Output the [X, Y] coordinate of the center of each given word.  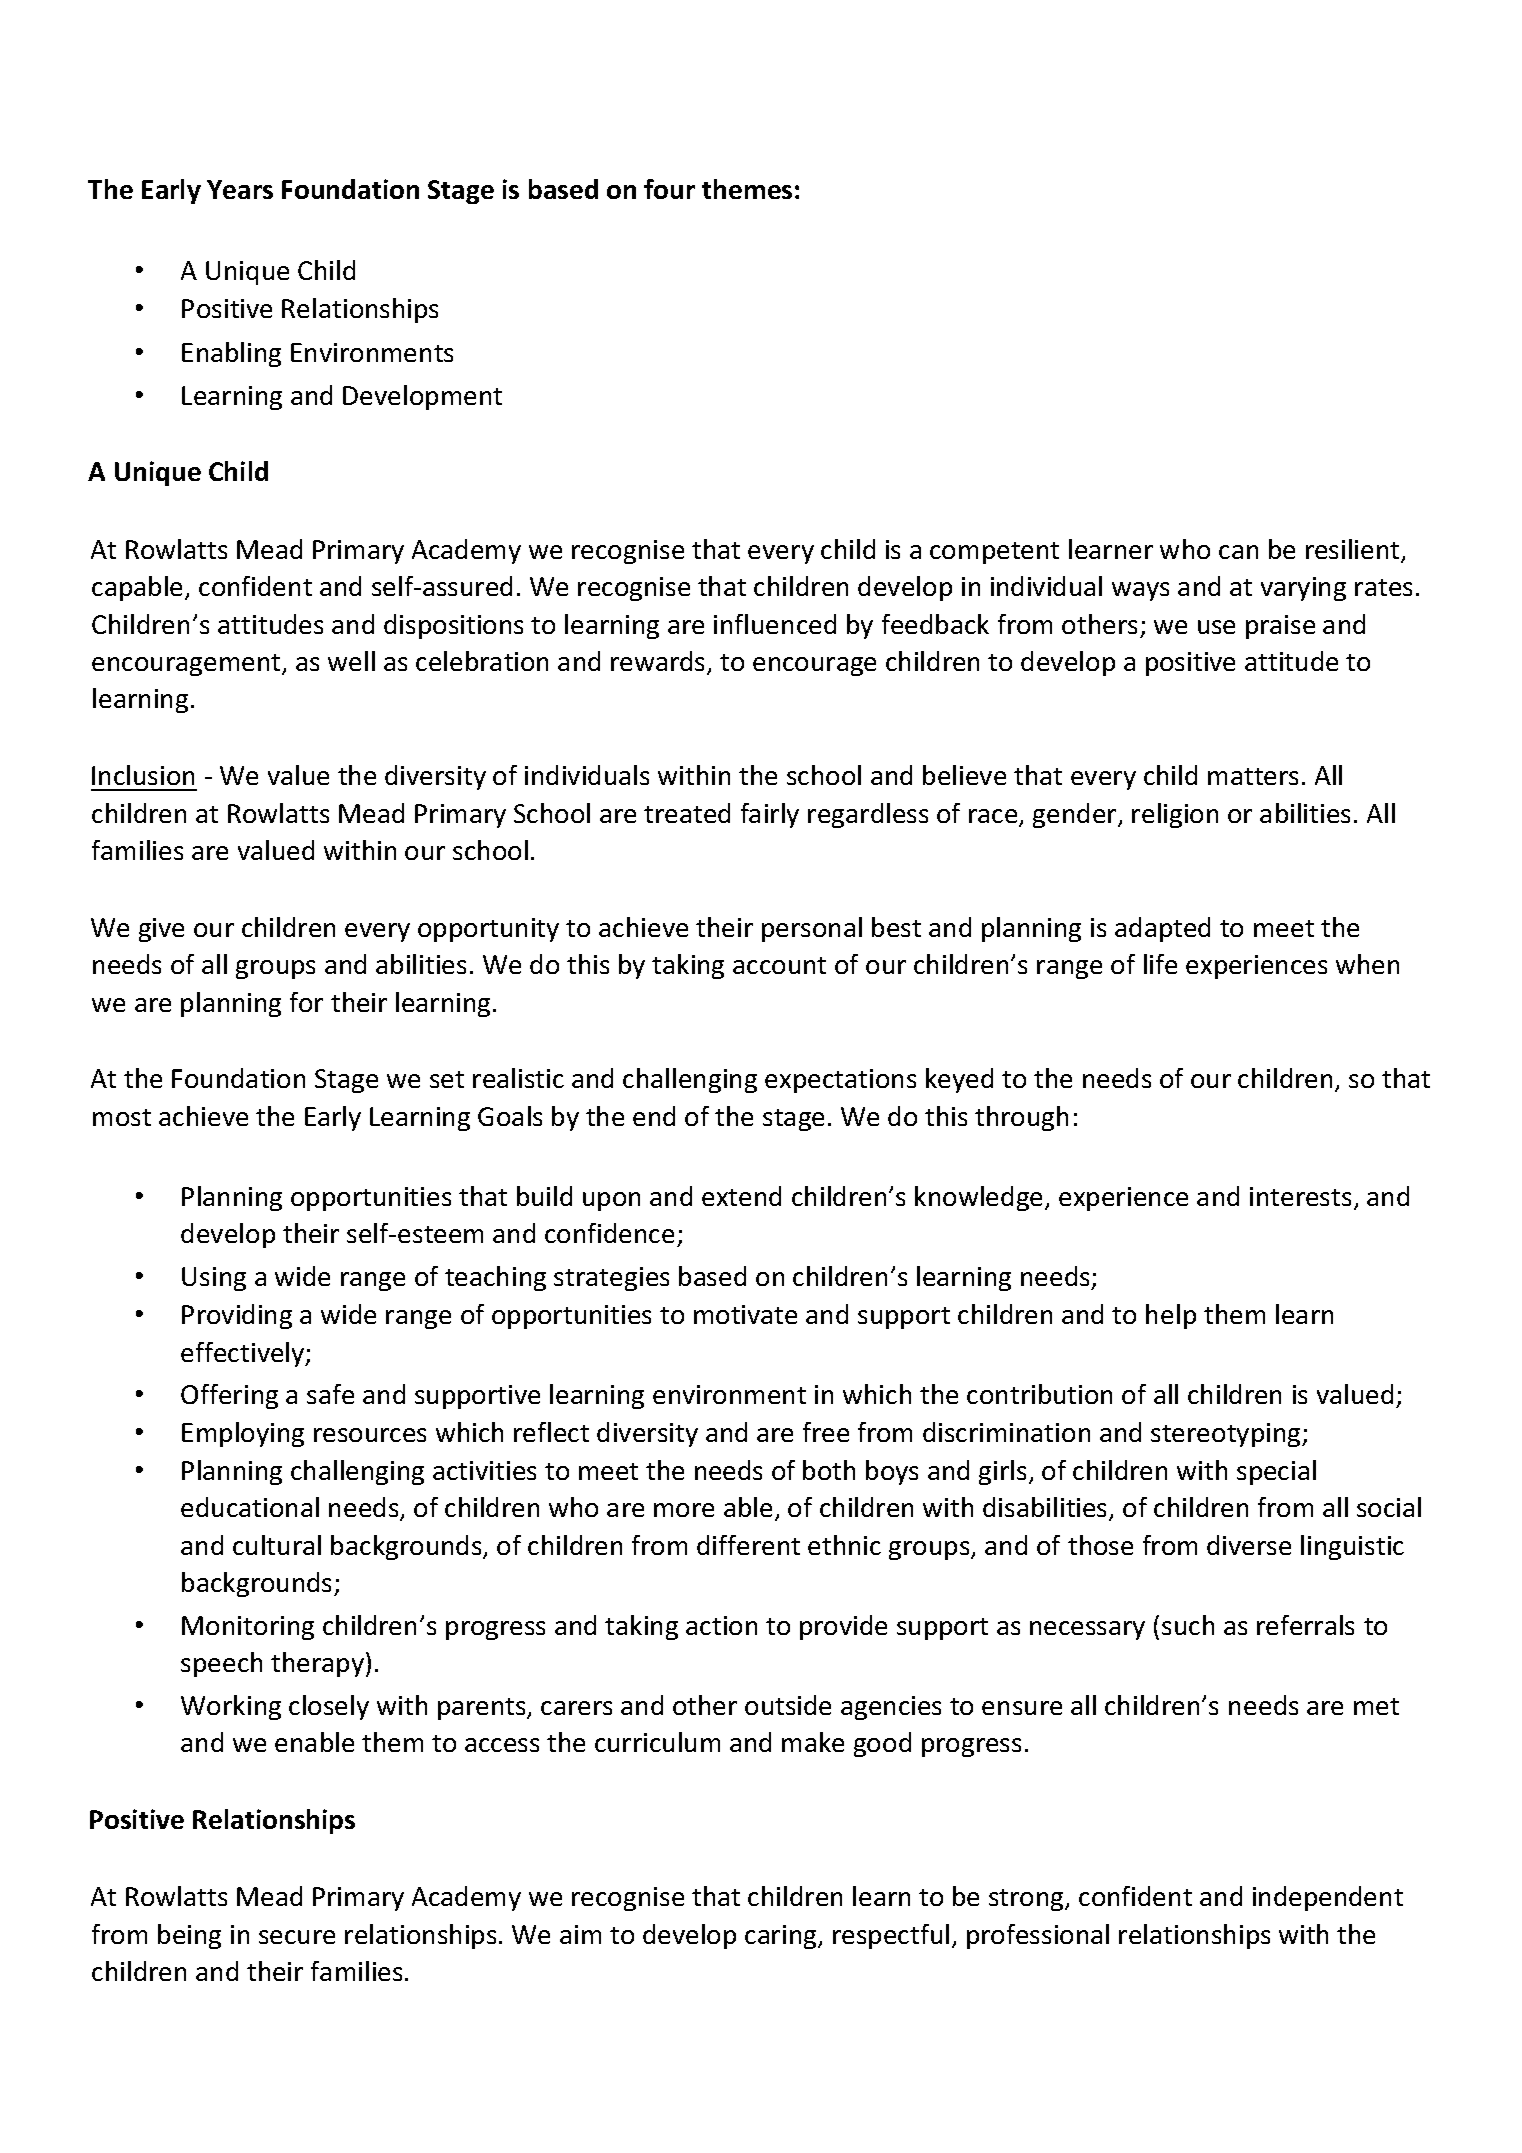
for [306, 1002]
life [1160, 964]
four [669, 189]
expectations [840, 1081]
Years [240, 189]
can [1238, 552]
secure [297, 1937]
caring [782, 1937]
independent [1328, 1898]
